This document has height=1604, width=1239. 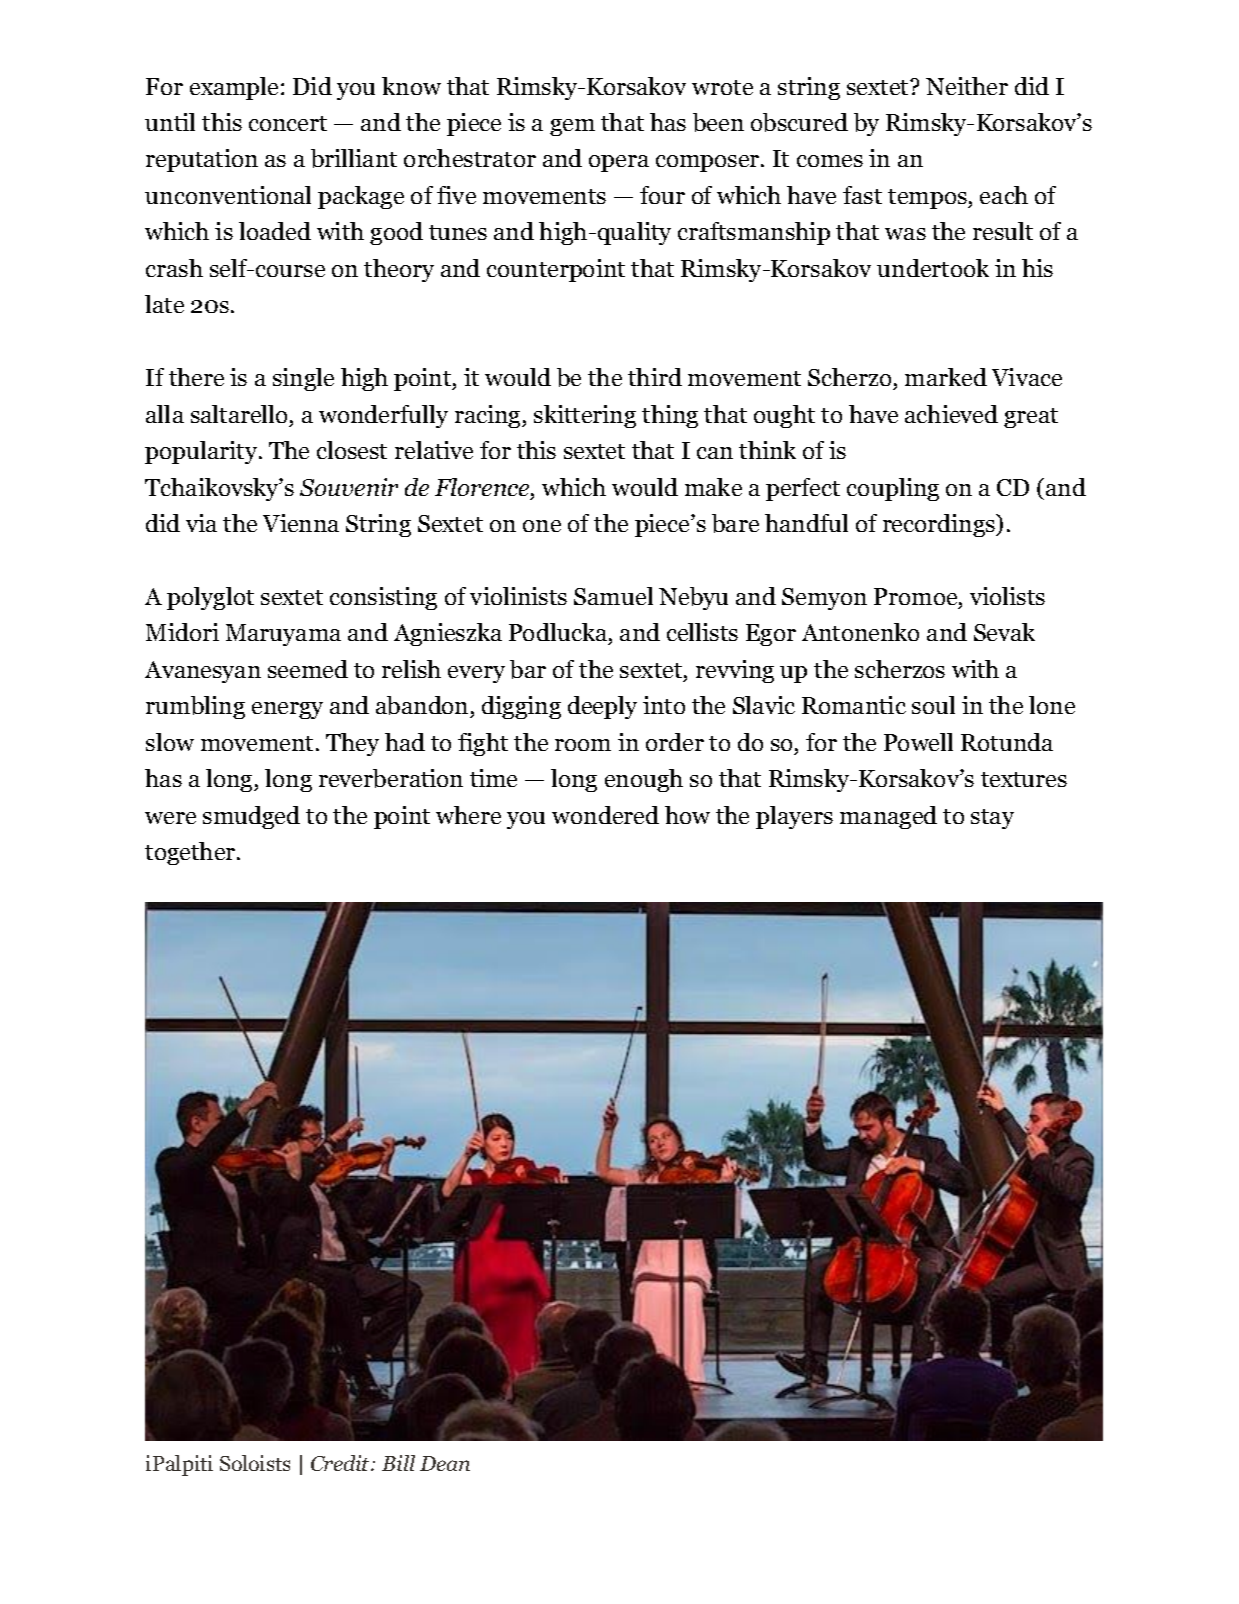 I want to click on enough, so click(x=644, y=780).
